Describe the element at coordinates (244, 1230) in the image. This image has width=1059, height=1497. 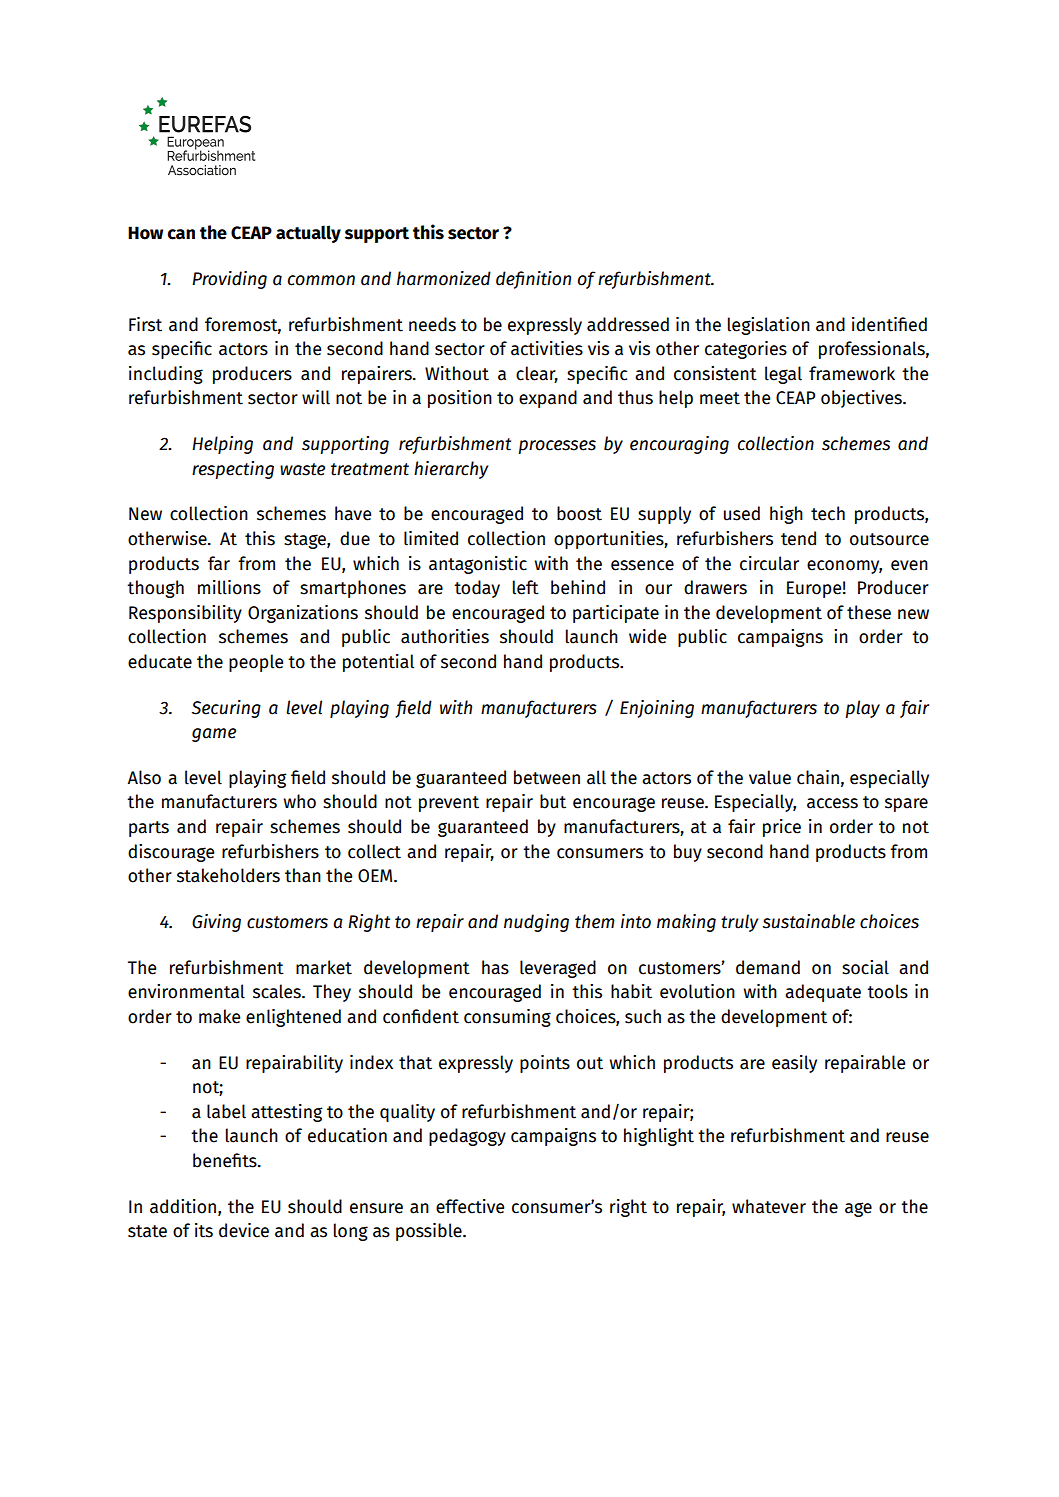
I see `device` at that location.
